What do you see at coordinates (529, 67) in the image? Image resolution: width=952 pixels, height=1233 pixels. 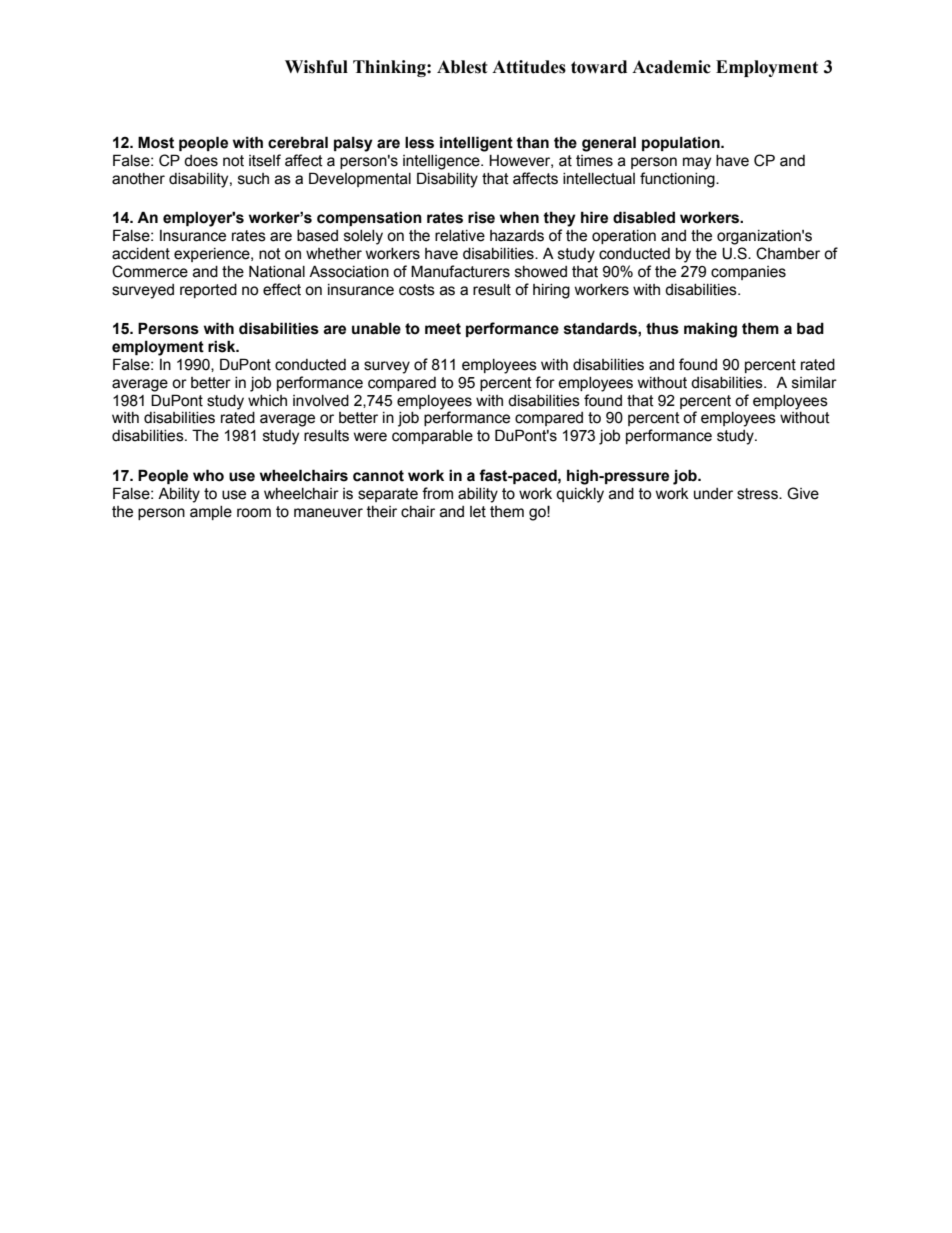 I see `Attitudes` at bounding box center [529, 67].
